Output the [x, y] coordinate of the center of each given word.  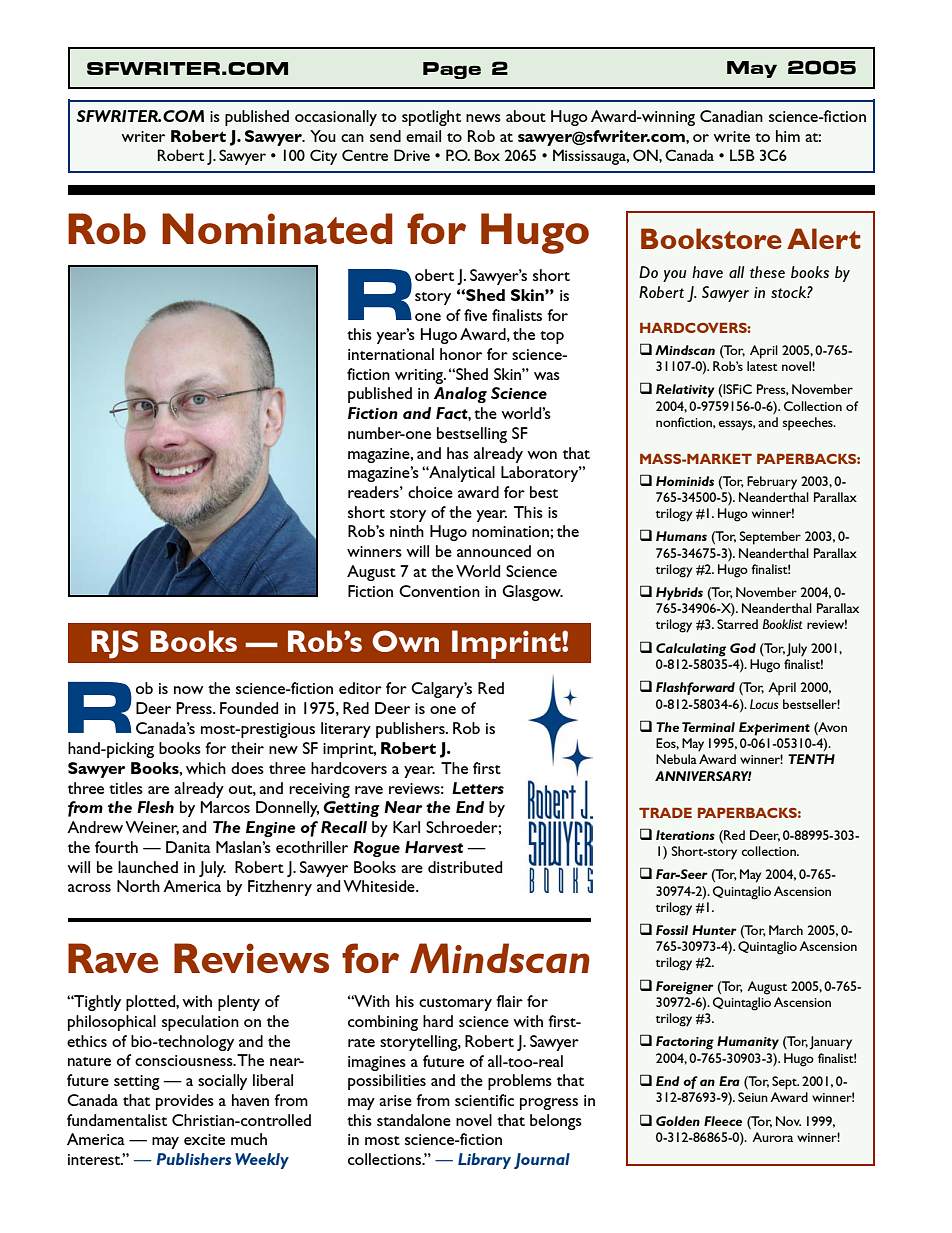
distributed [465, 867]
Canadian [731, 116]
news [483, 118]
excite [204, 1139]
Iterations [685, 835]
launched [148, 867]
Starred [737, 624]
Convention [439, 591]
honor [461, 354]
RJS [115, 644]
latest [762, 366]
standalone [414, 1120]
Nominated [277, 228]
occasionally [336, 118]
